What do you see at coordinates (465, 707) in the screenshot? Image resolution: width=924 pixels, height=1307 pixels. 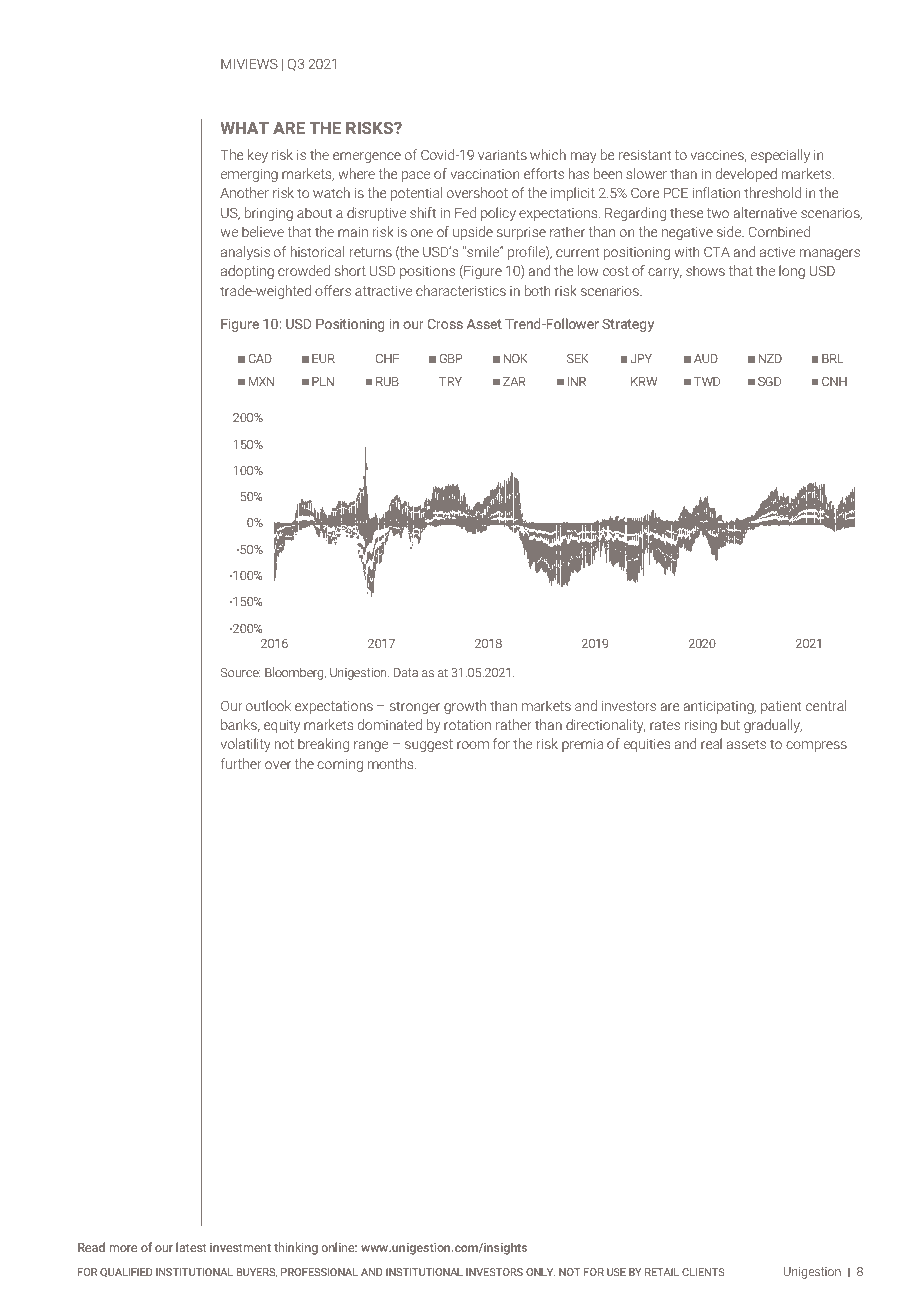 I see `growth` at bounding box center [465, 707].
